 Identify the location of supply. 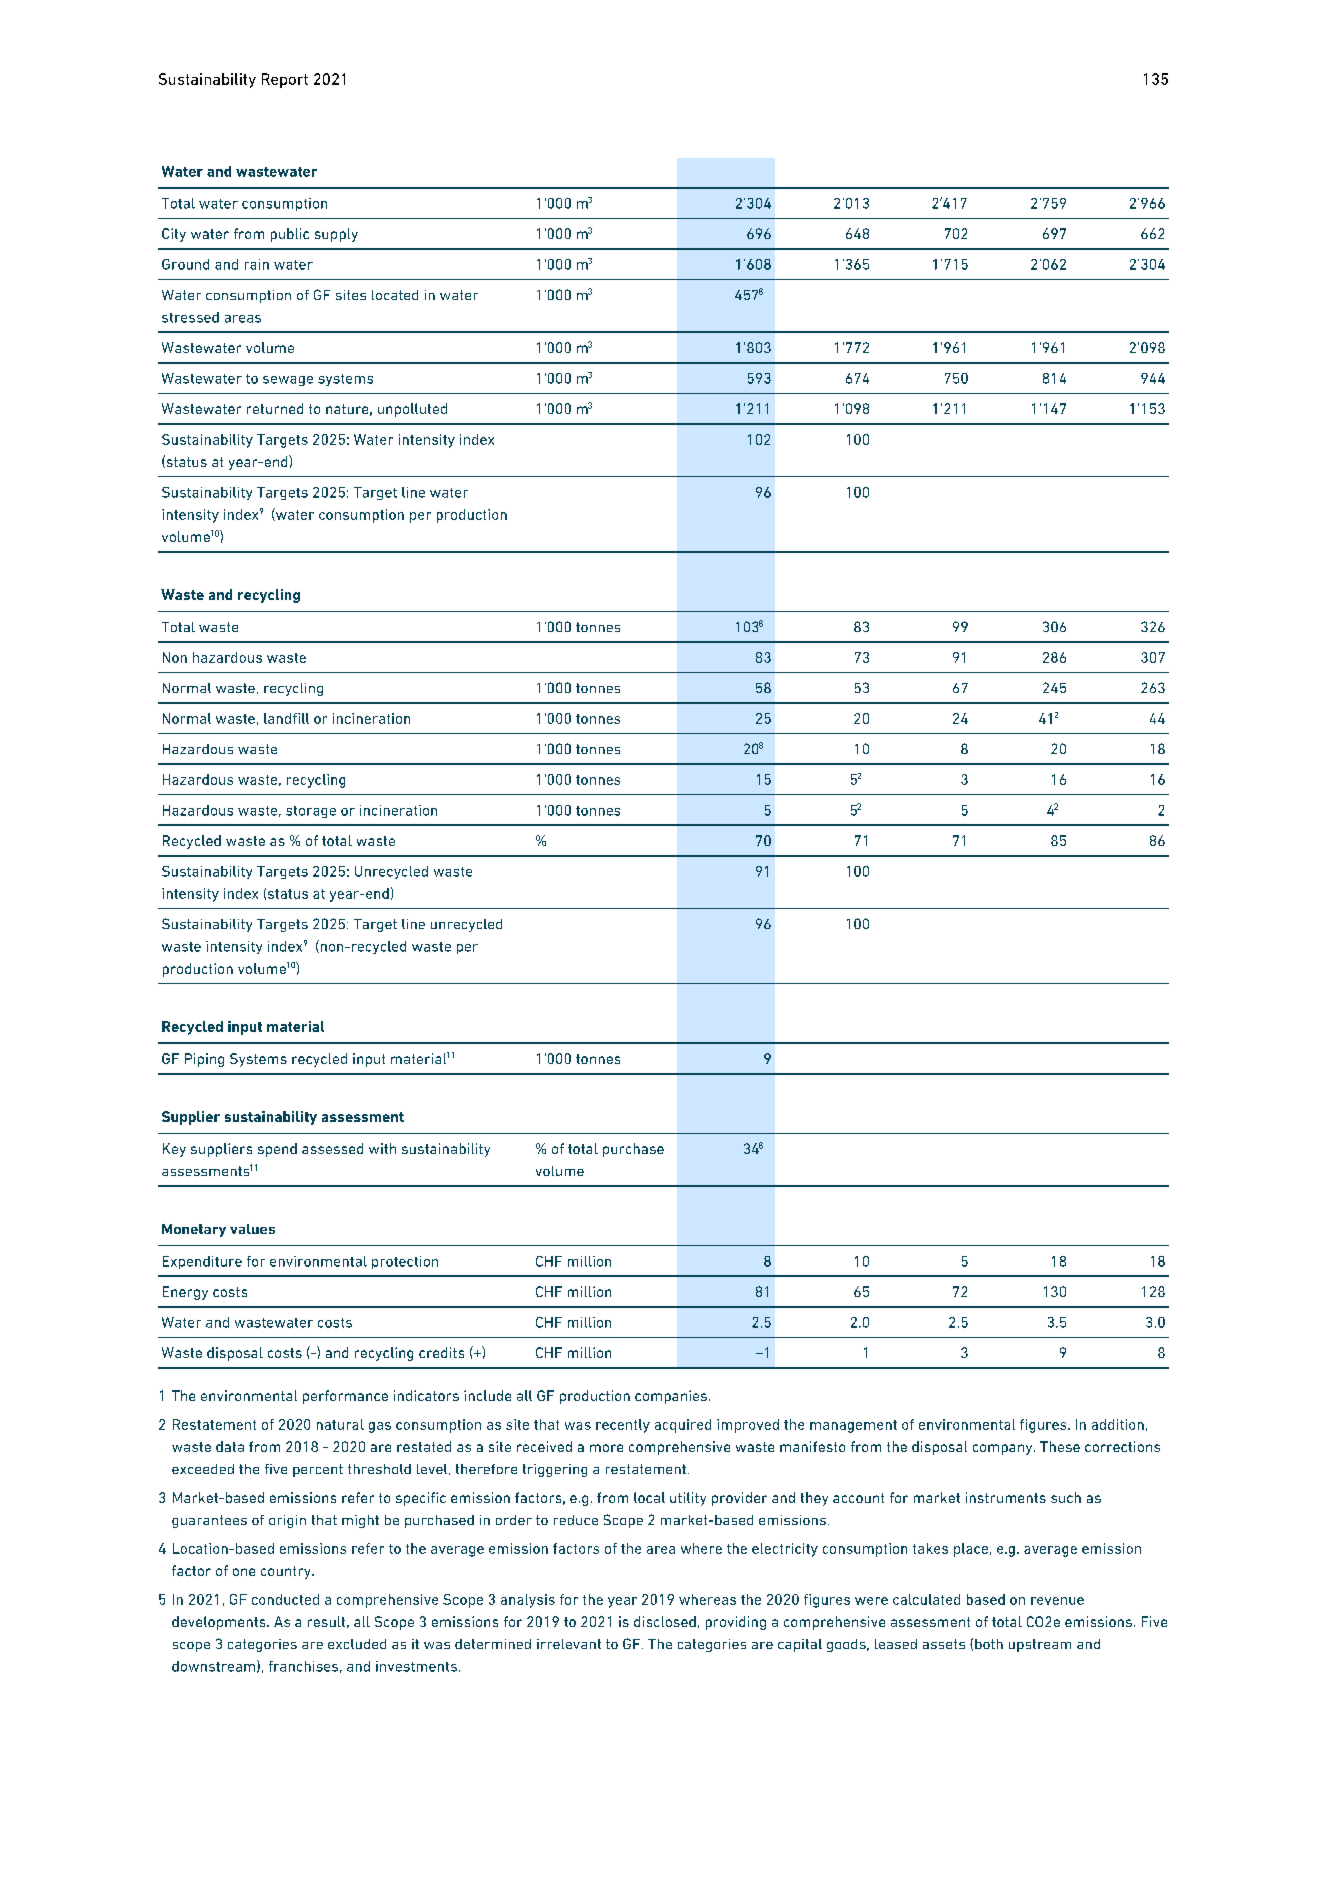
(336, 235).
